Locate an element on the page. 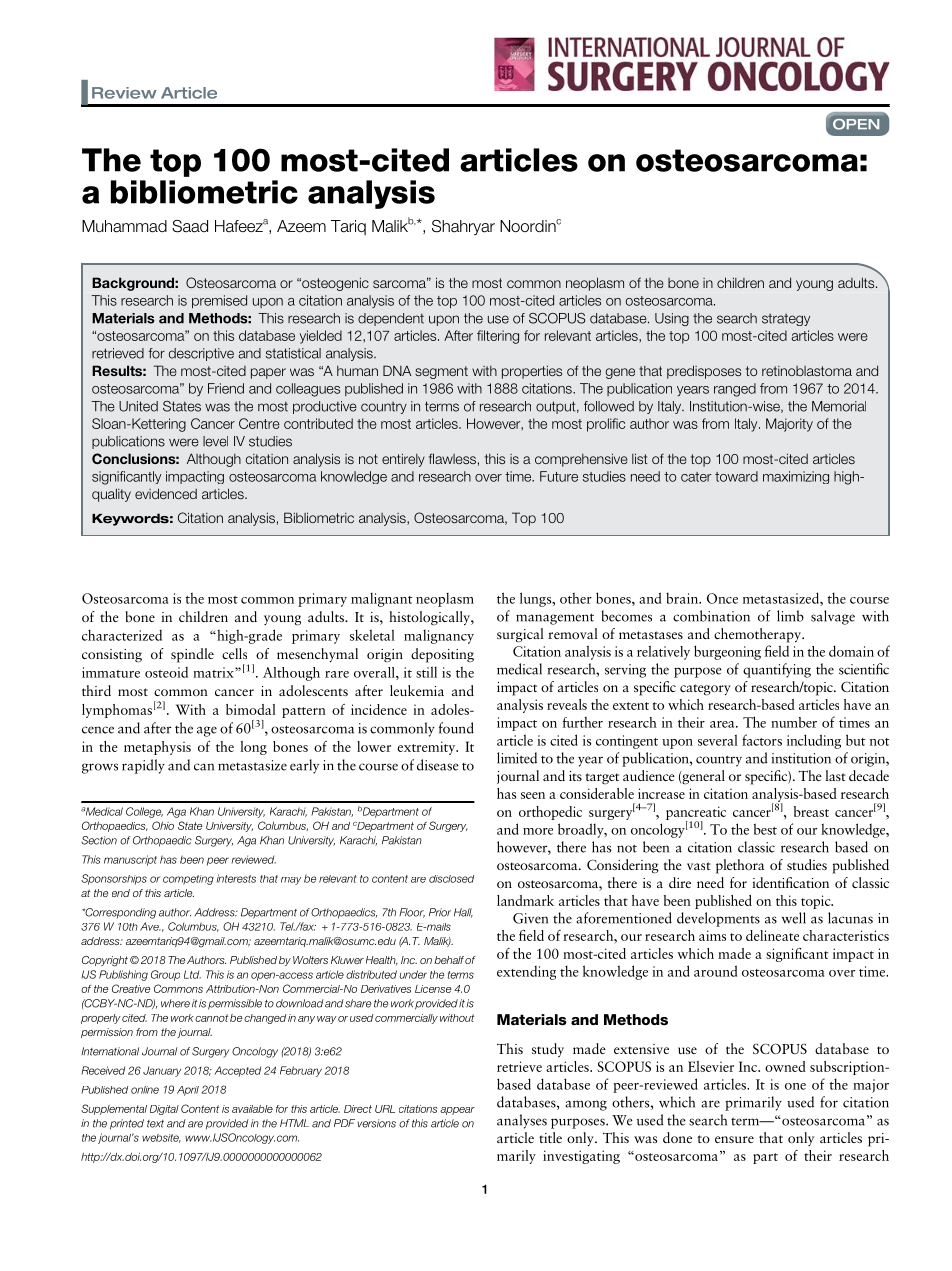 The height and width of the image is (1271, 952). cells is located at coordinates (234, 653).
